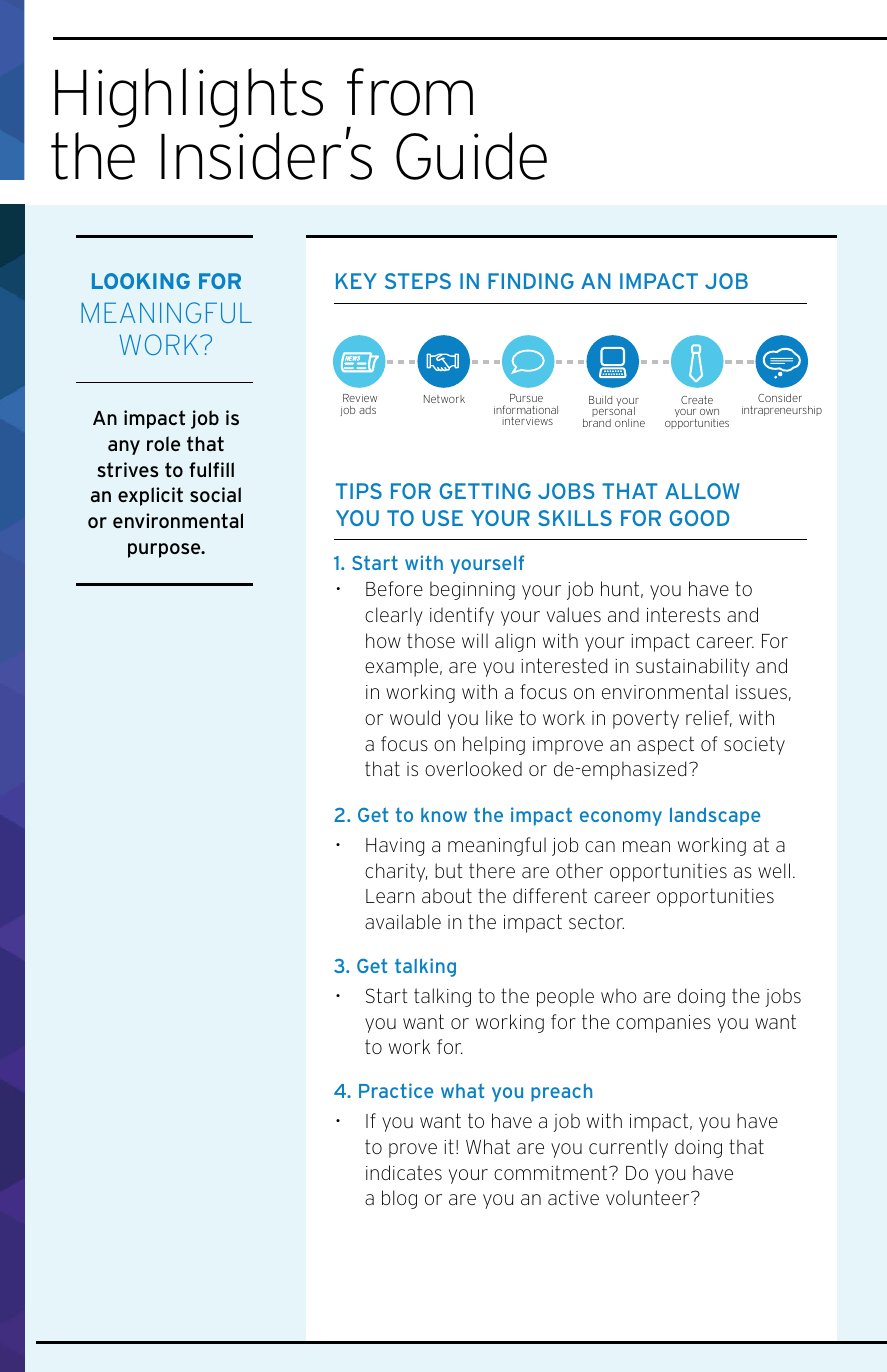 The width and height of the screenshot is (887, 1372). What do you see at coordinates (189, 98) in the screenshot?
I see `Highlights` at bounding box center [189, 98].
